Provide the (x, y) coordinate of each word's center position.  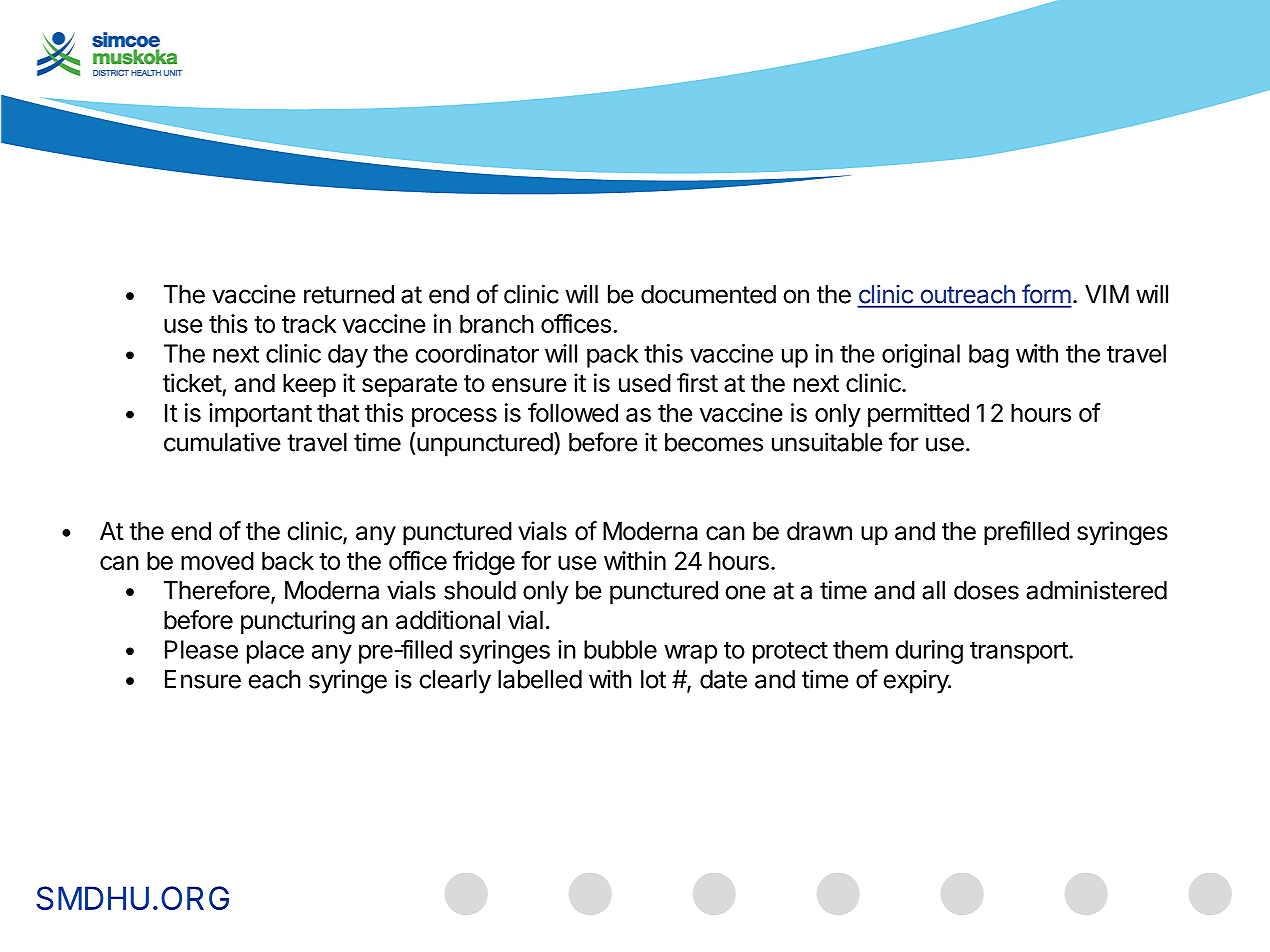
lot (653, 679)
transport (1020, 652)
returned (349, 294)
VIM (1107, 294)
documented (708, 294)
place (275, 652)
